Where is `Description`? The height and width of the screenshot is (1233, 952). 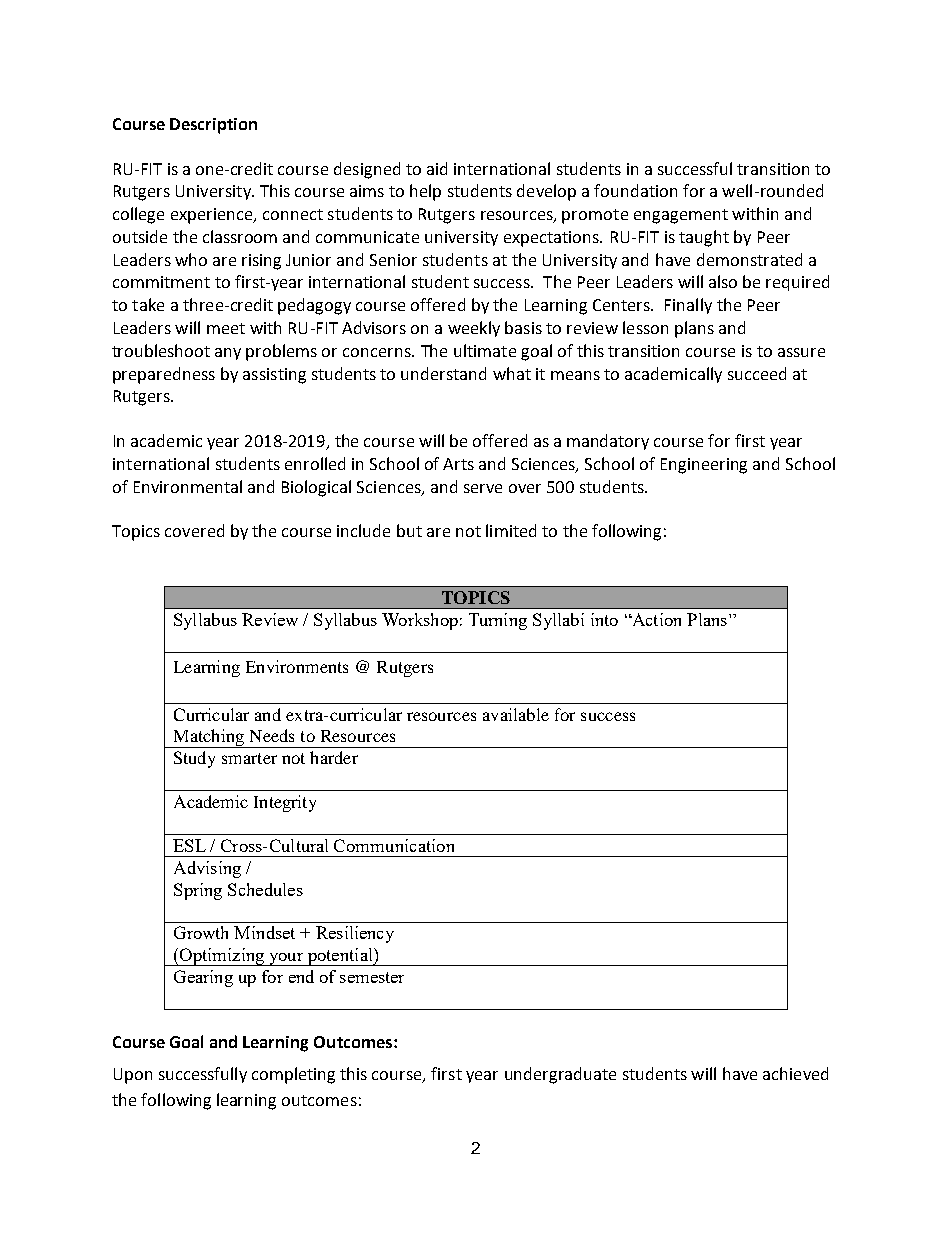 Description is located at coordinates (213, 126).
